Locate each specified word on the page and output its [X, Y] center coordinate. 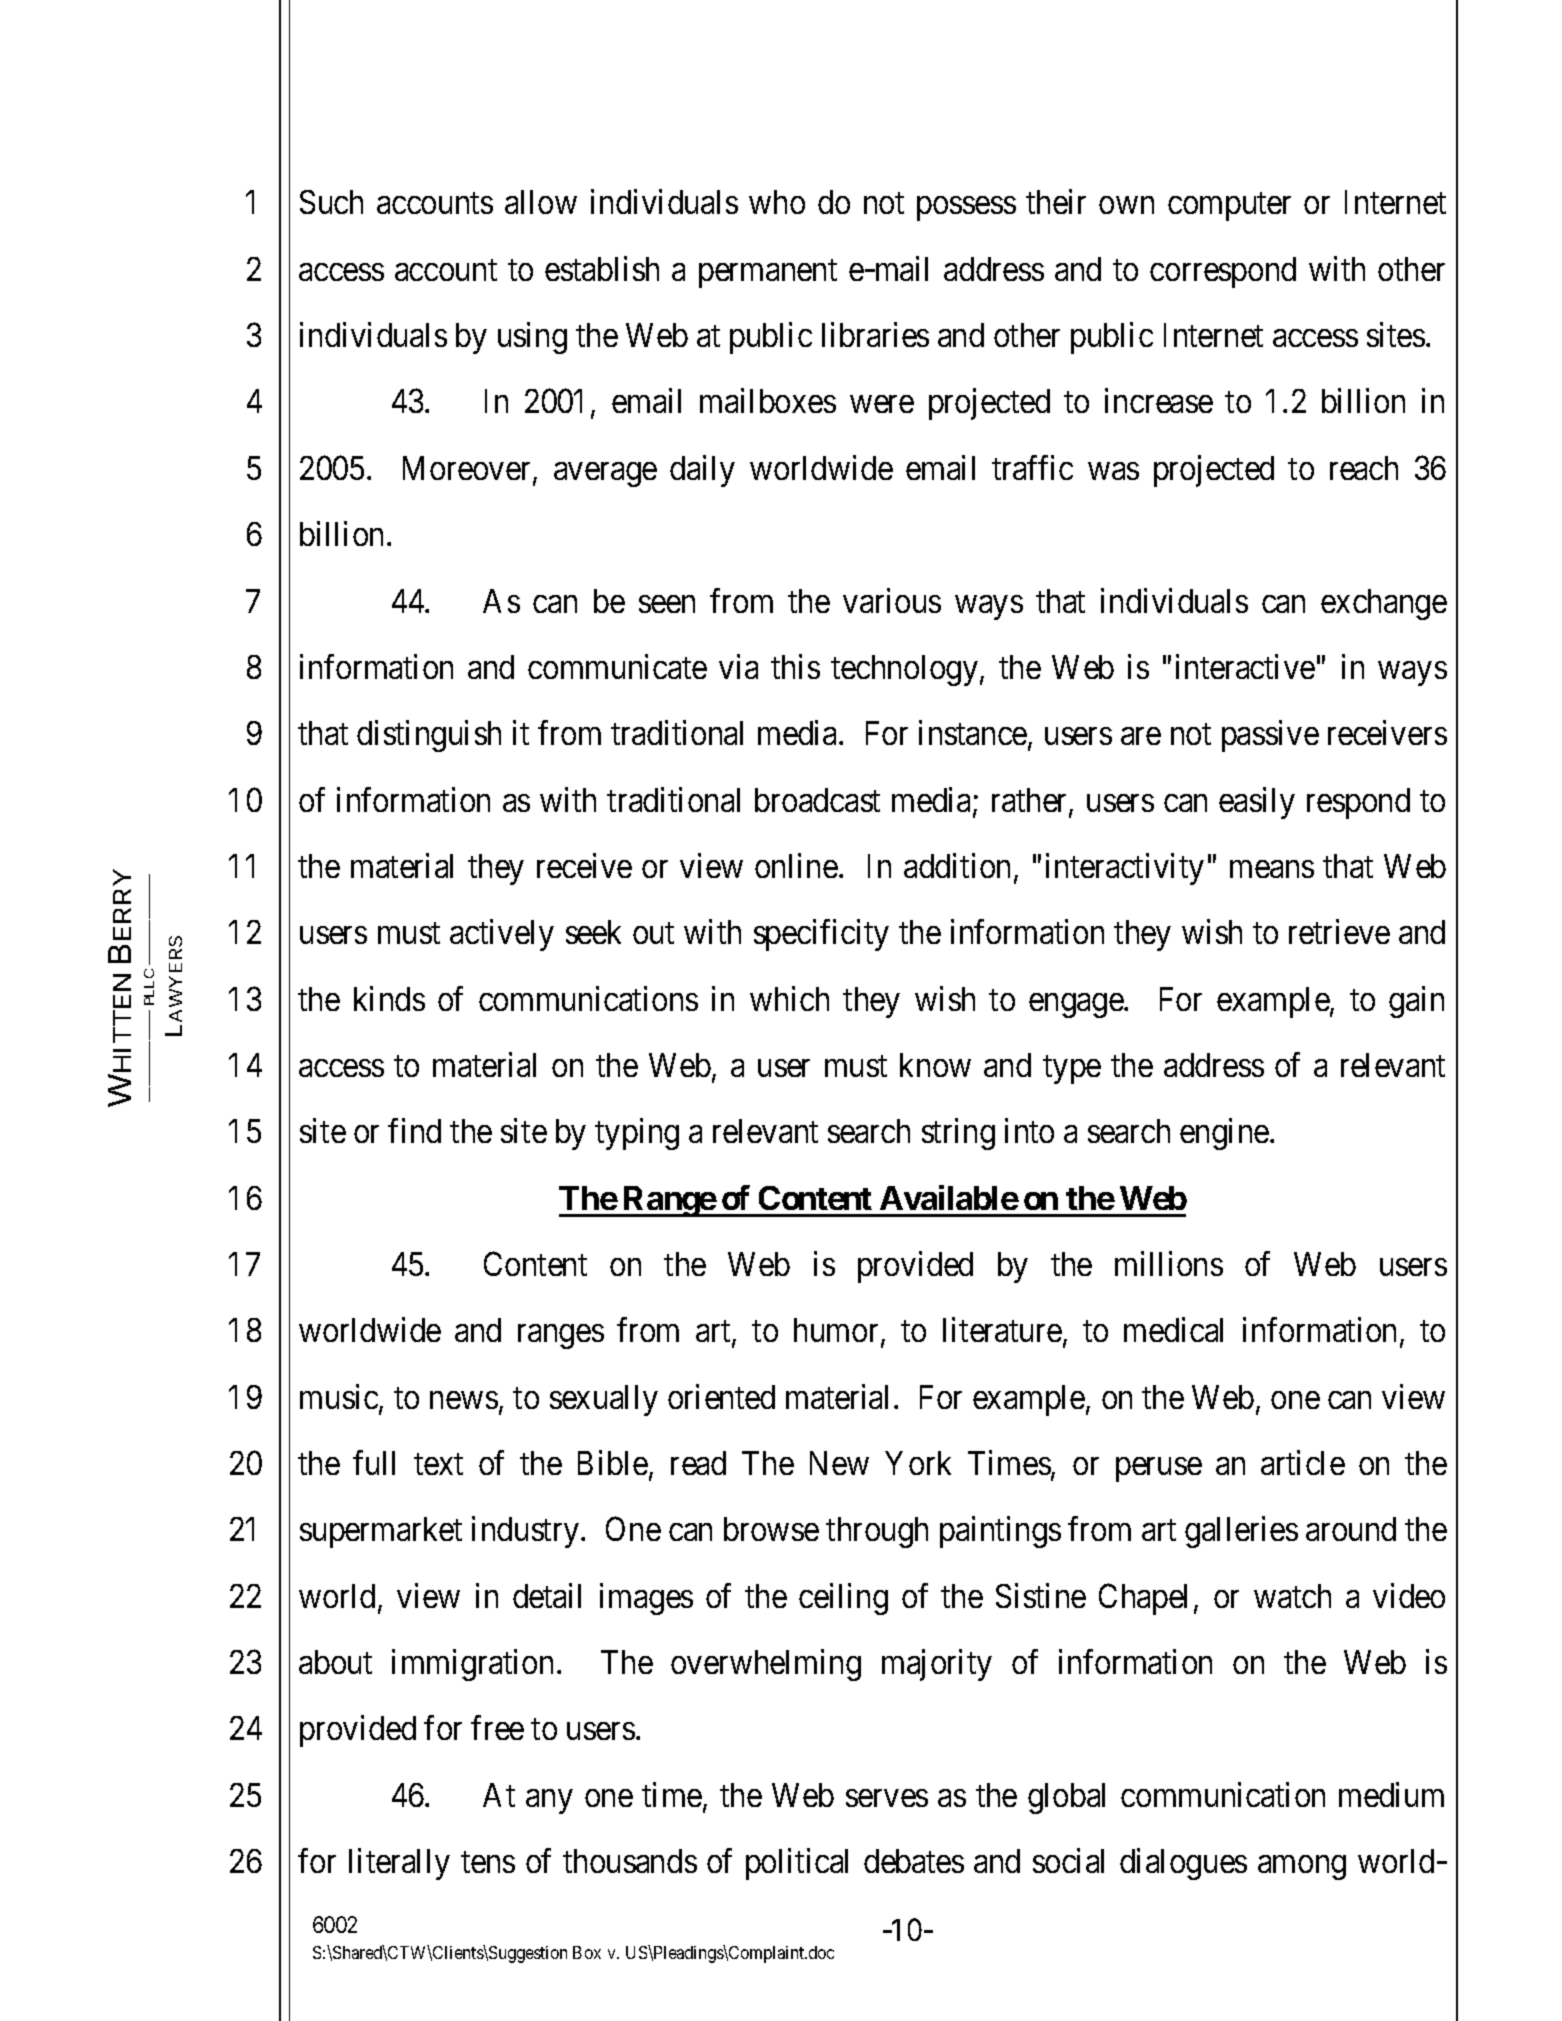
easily [1257, 803]
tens [488, 1862]
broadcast [817, 800]
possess [966, 209]
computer [1229, 207]
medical [1173, 1330]
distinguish [429, 736]
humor [838, 1332]
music [339, 1396]
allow [541, 202]
